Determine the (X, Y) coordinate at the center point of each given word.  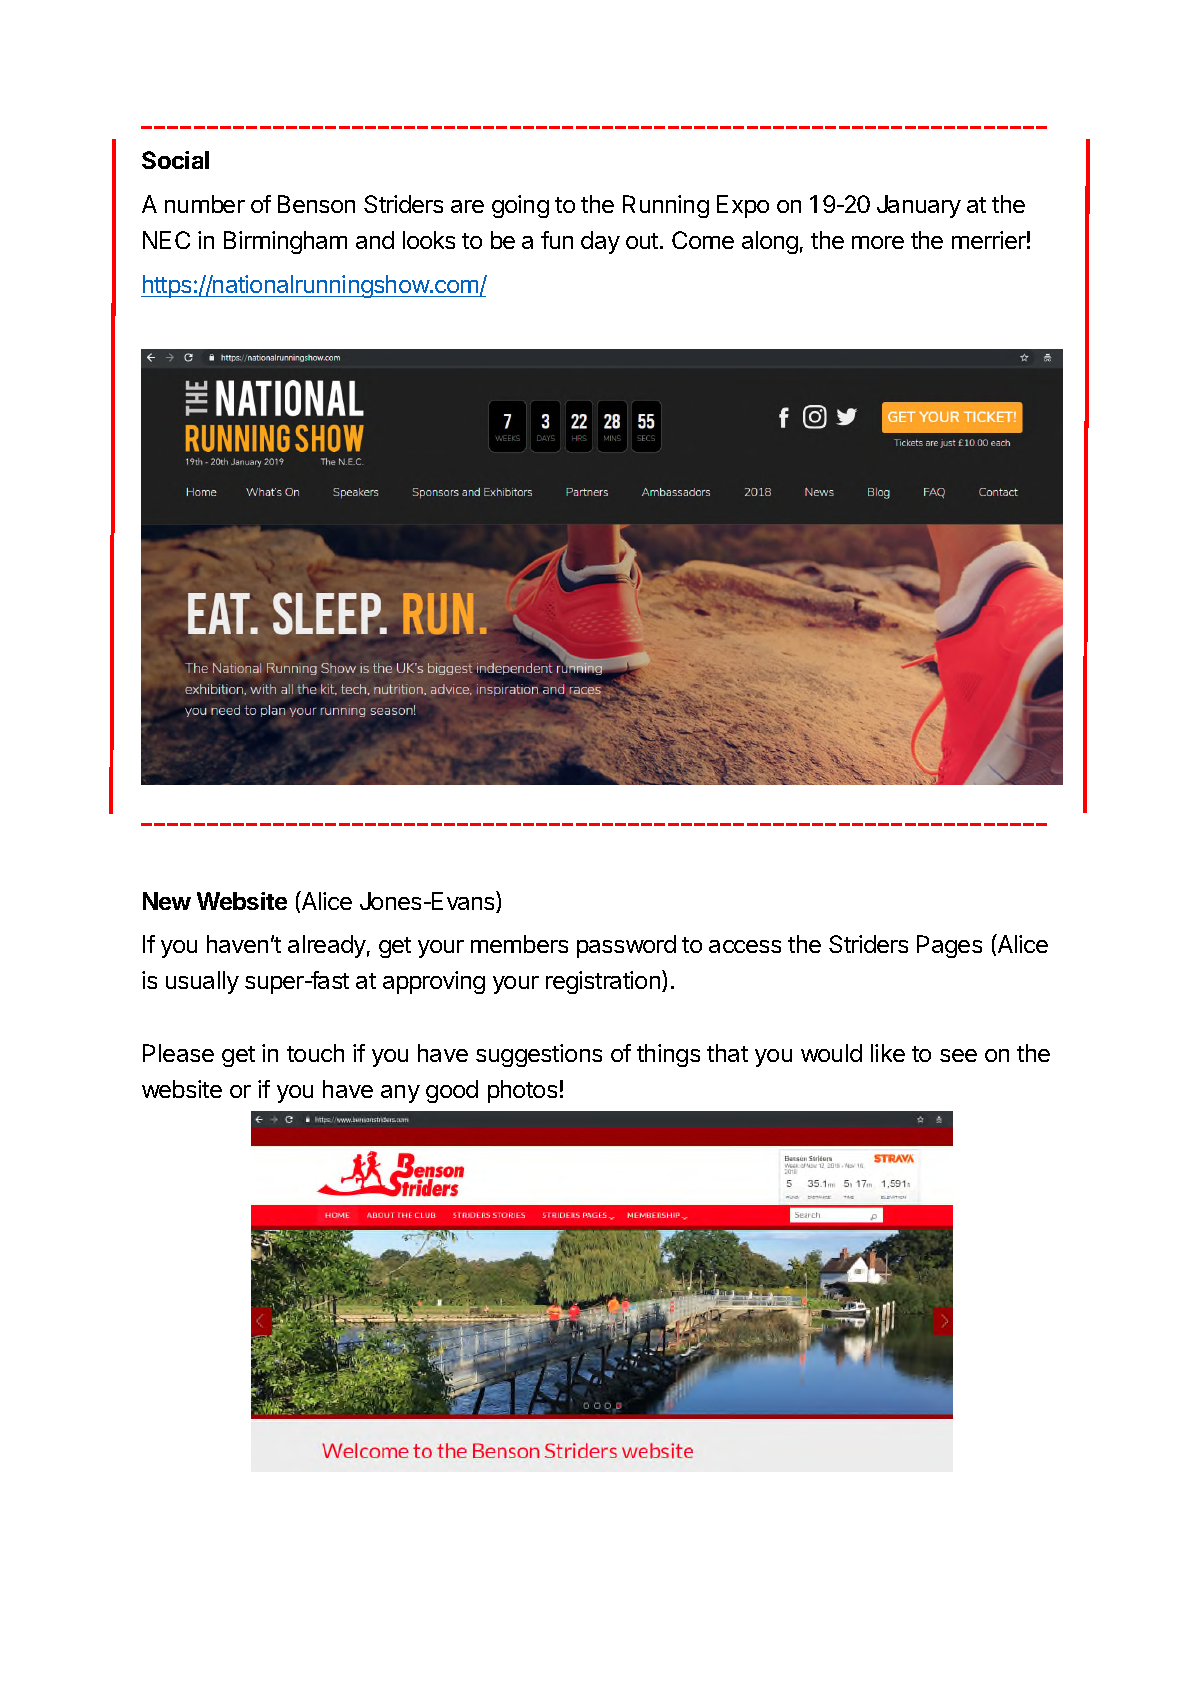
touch (315, 1053)
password (626, 946)
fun (557, 240)
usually (202, 982)
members (519, 944)
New (167, 901)
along (770, 242)
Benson (316, 204)
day (600, 242)
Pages (949, 946)
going (520, 206)
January (919, 206)
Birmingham (285, 242)
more (878, 242)
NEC (166, 240)
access (745, 946)
